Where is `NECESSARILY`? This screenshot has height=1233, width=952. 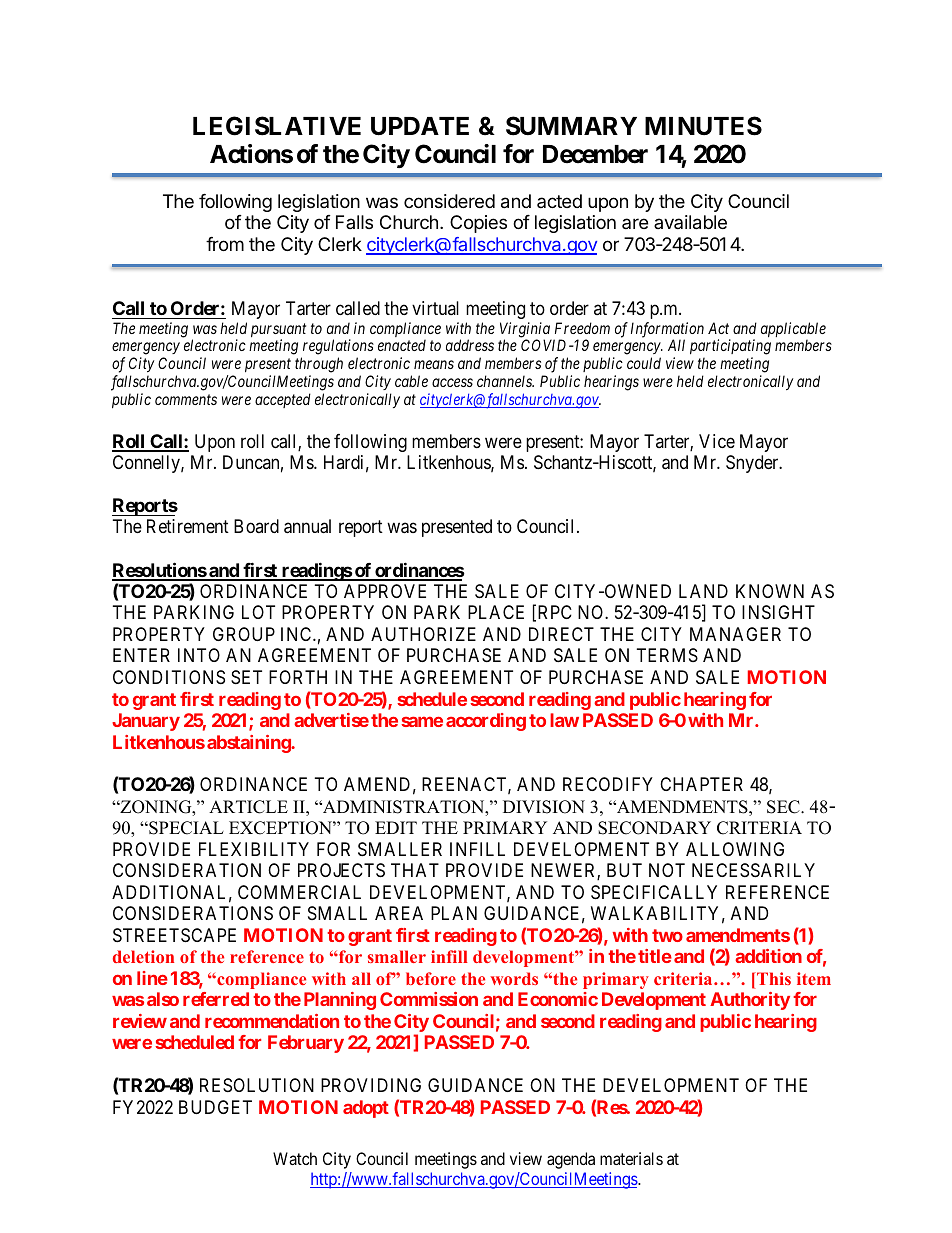
NECESSARILY is located at coordinates (753, 870).
